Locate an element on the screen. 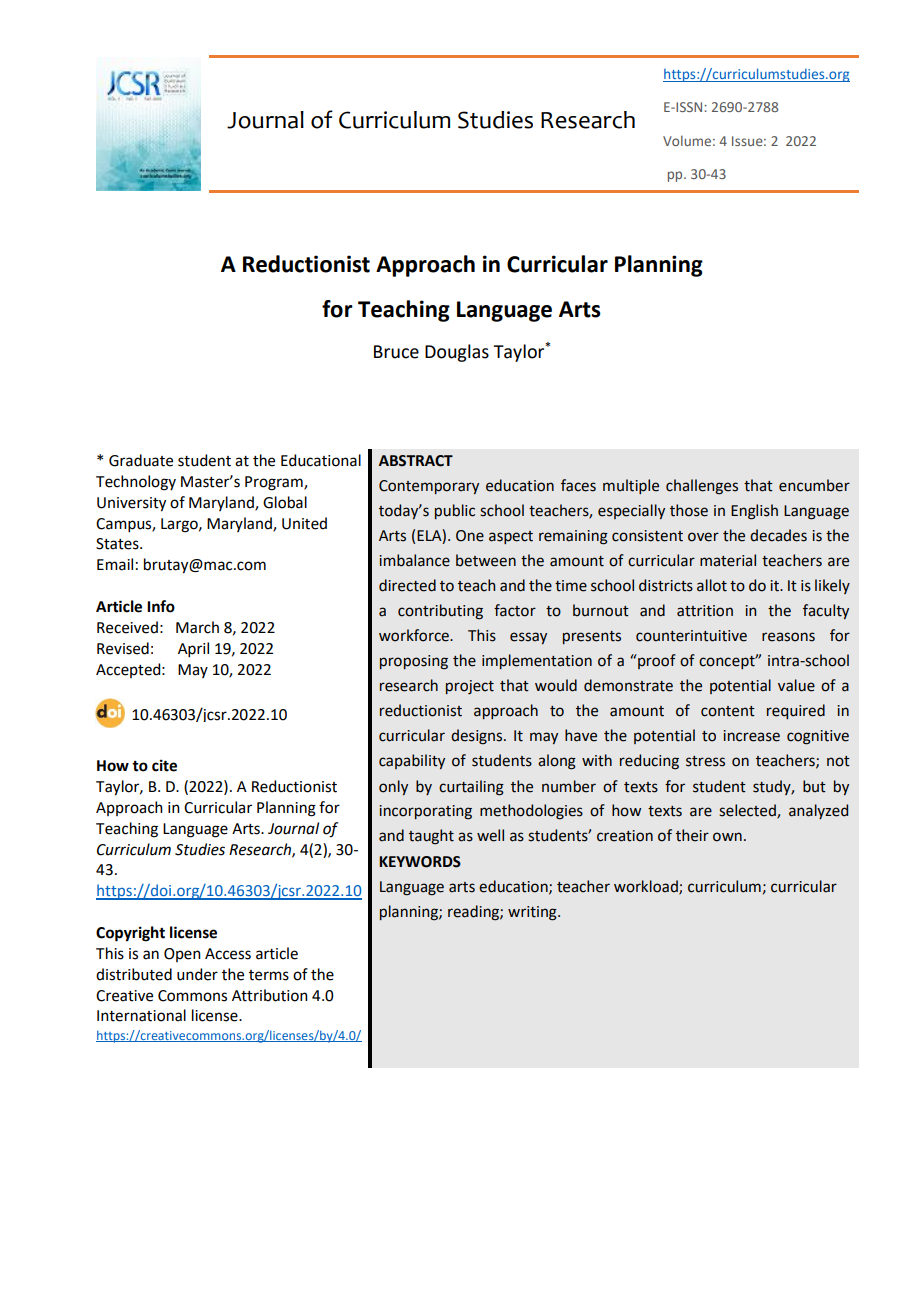 This screenshot has height=1308, width=924. Douglas is located at coordinates (457, 353).
